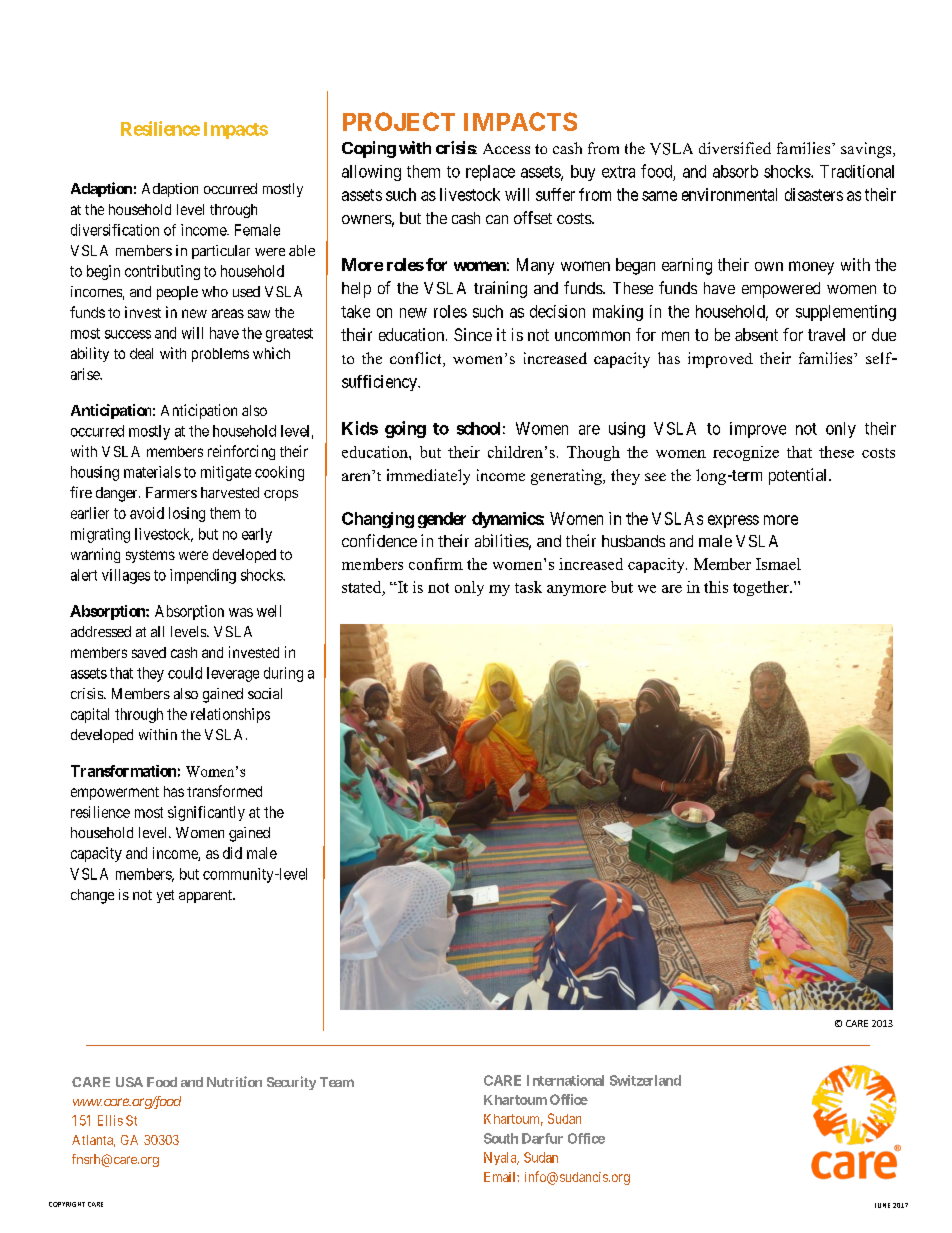 The height and width of the screenshot is (1233, 952). Describe the element at coordinates (882, 1205) in the screenshot. I see `JUNE` at that location.
